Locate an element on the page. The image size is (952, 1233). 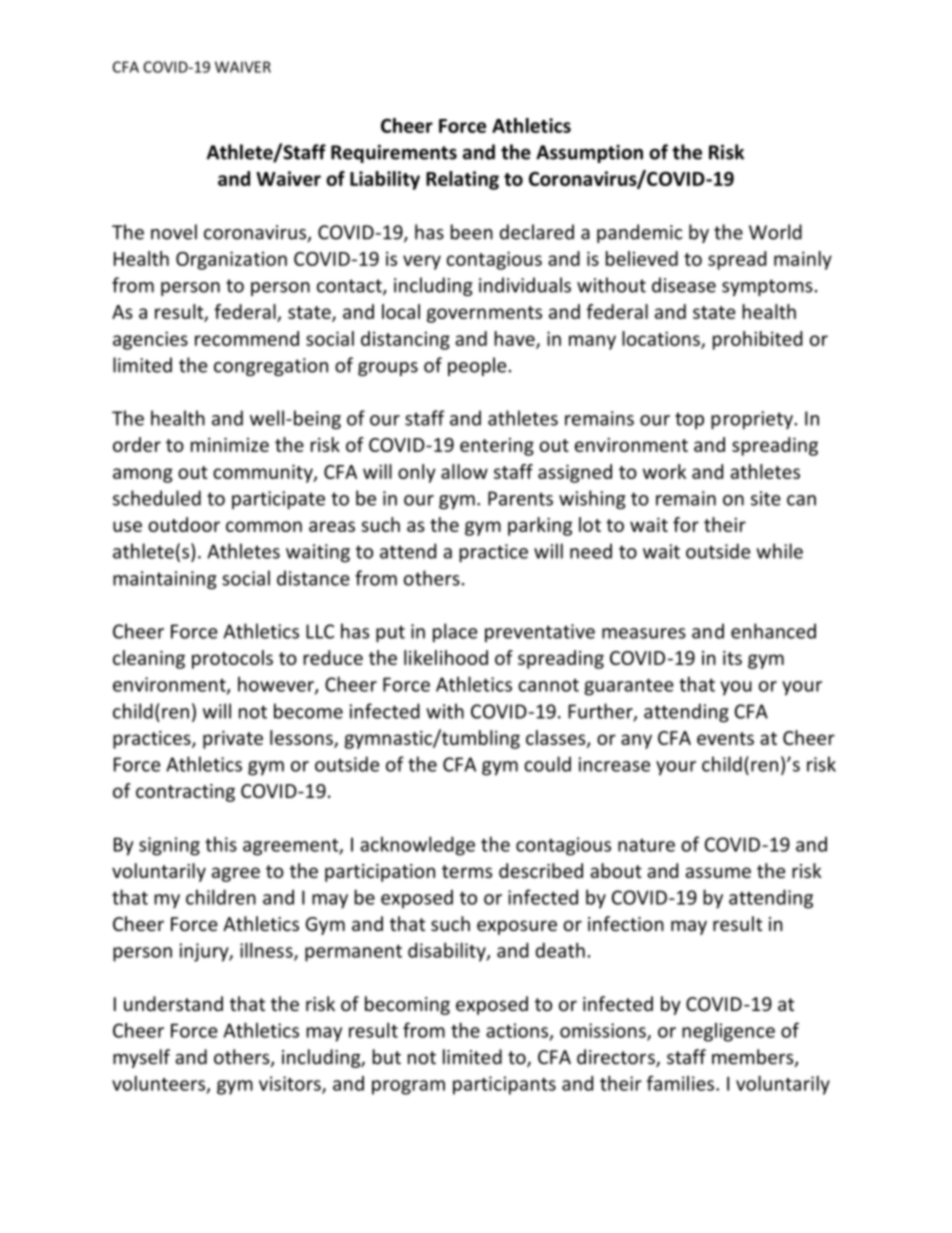
volunteers is located at coordinates (158, 1083).
